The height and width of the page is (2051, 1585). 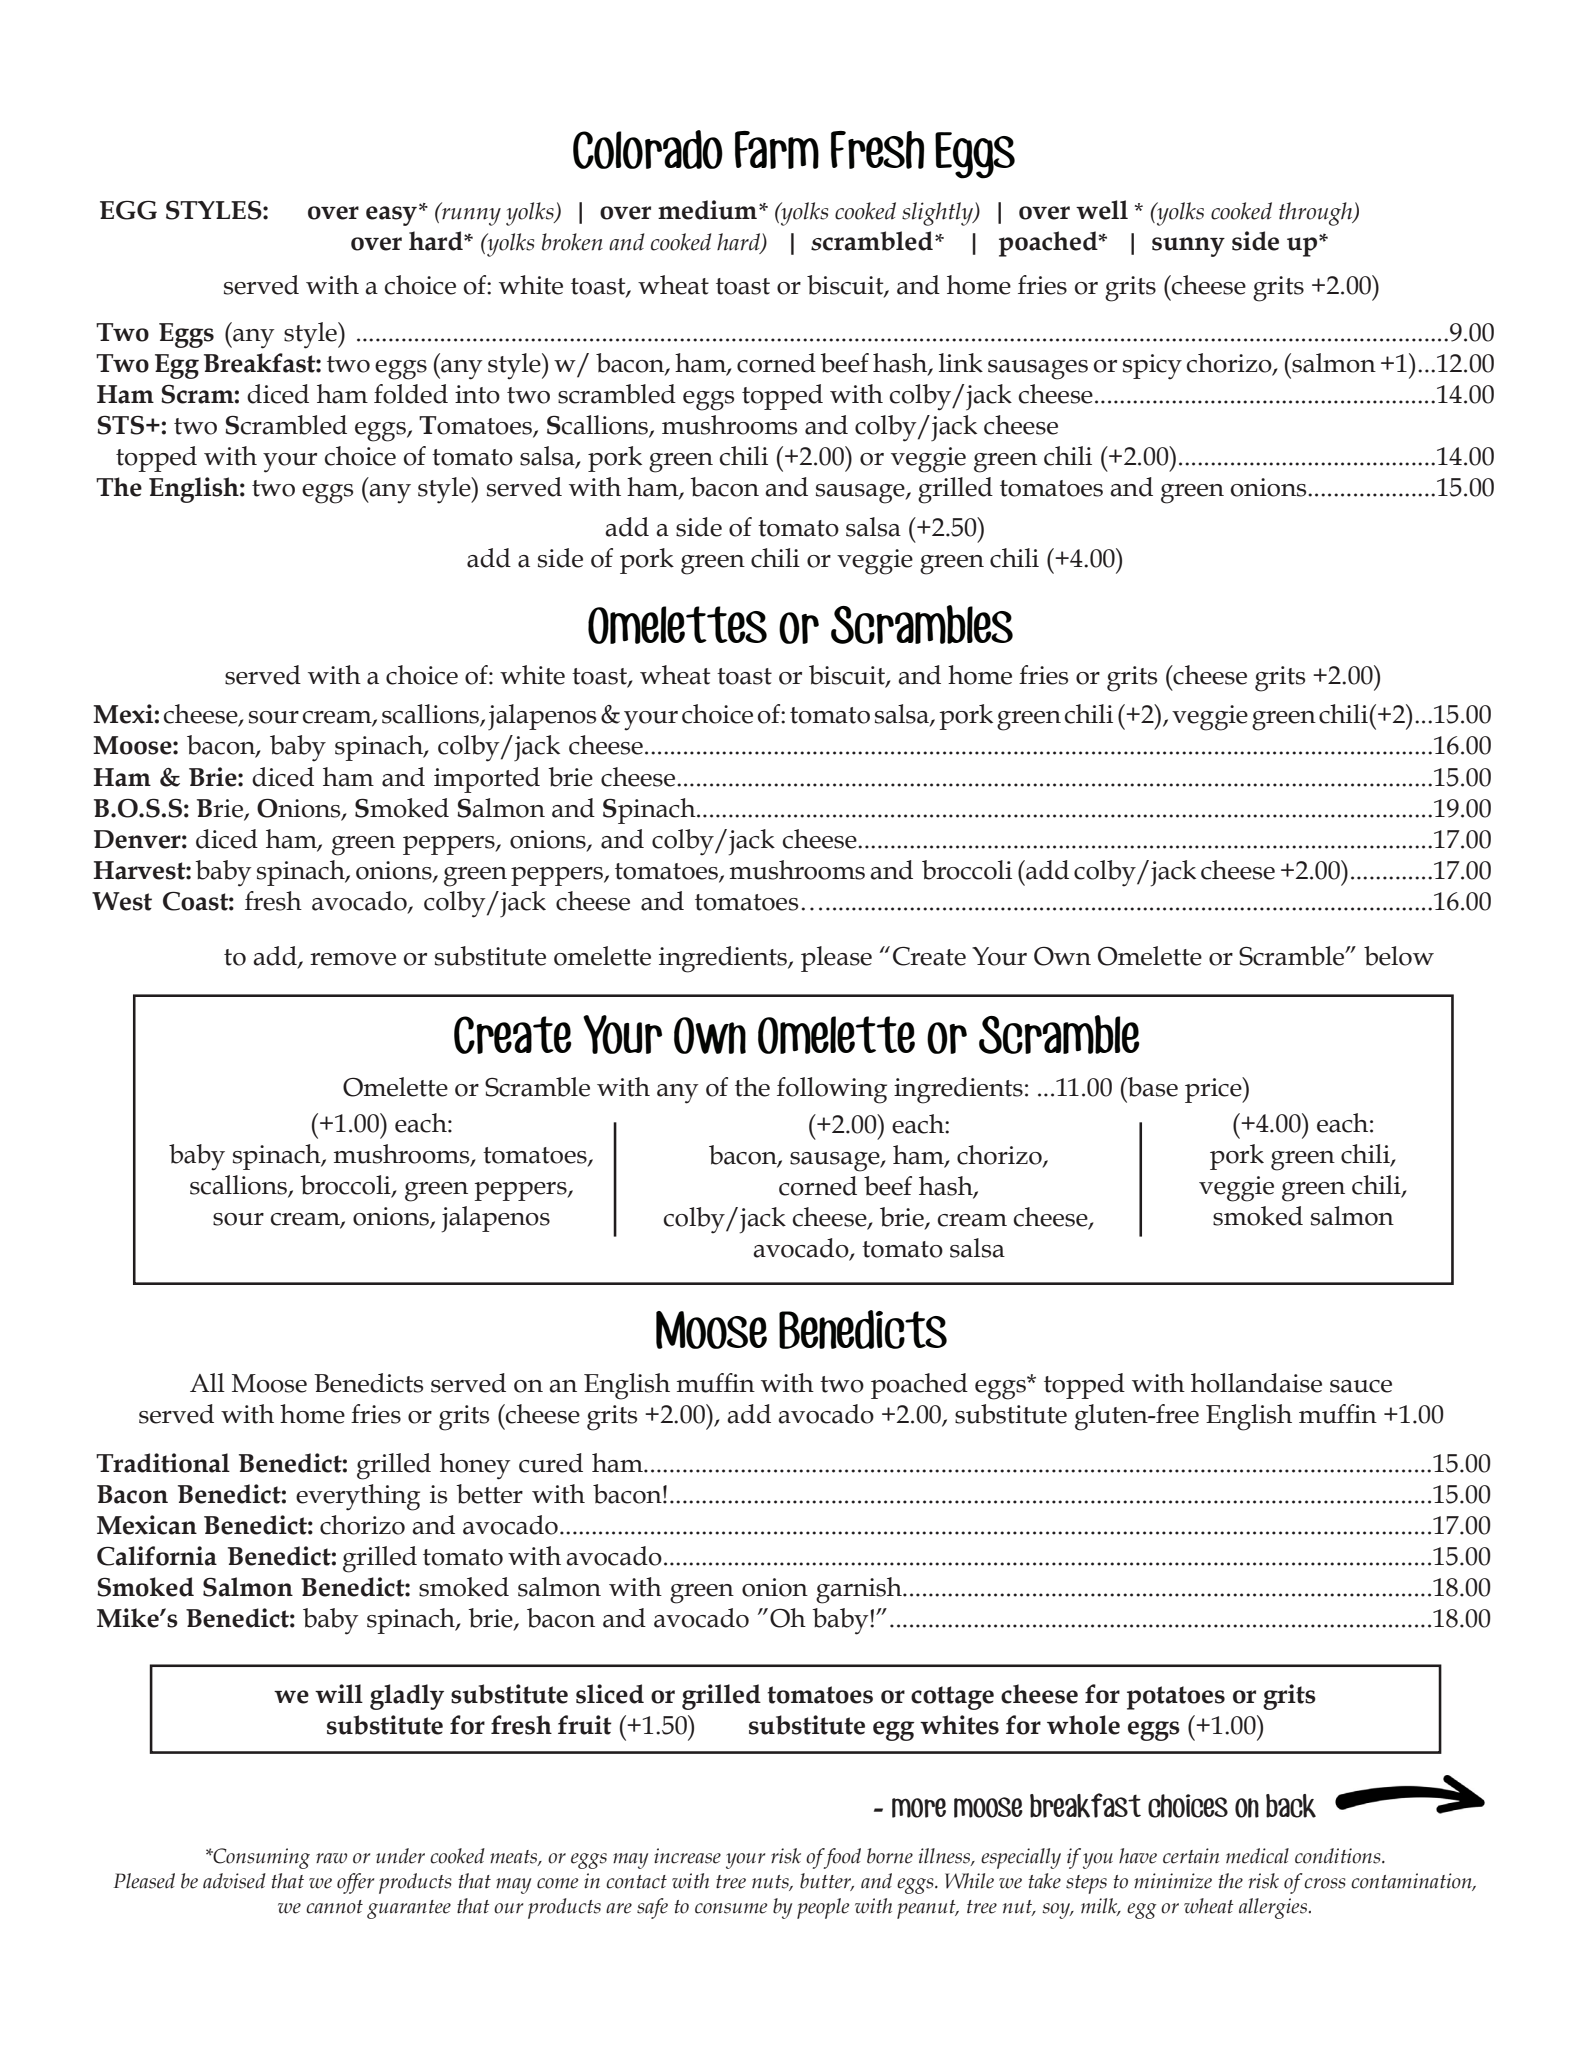 What do you see at coordinates (1399, 956) in the page?
I see `below` at bounding box center [1399, 956].
